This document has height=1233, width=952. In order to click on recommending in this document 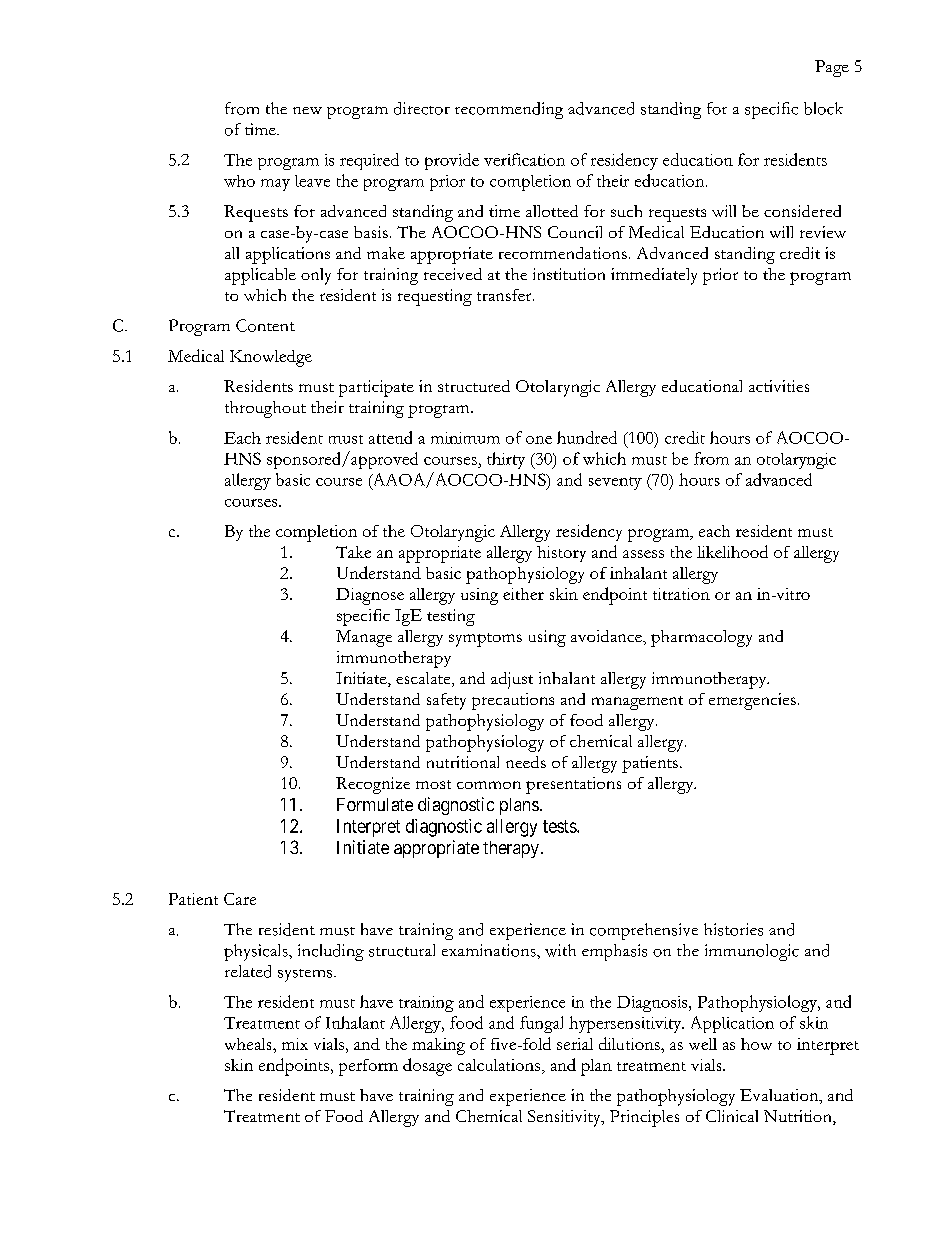, I will do `click(509, 110)`.
